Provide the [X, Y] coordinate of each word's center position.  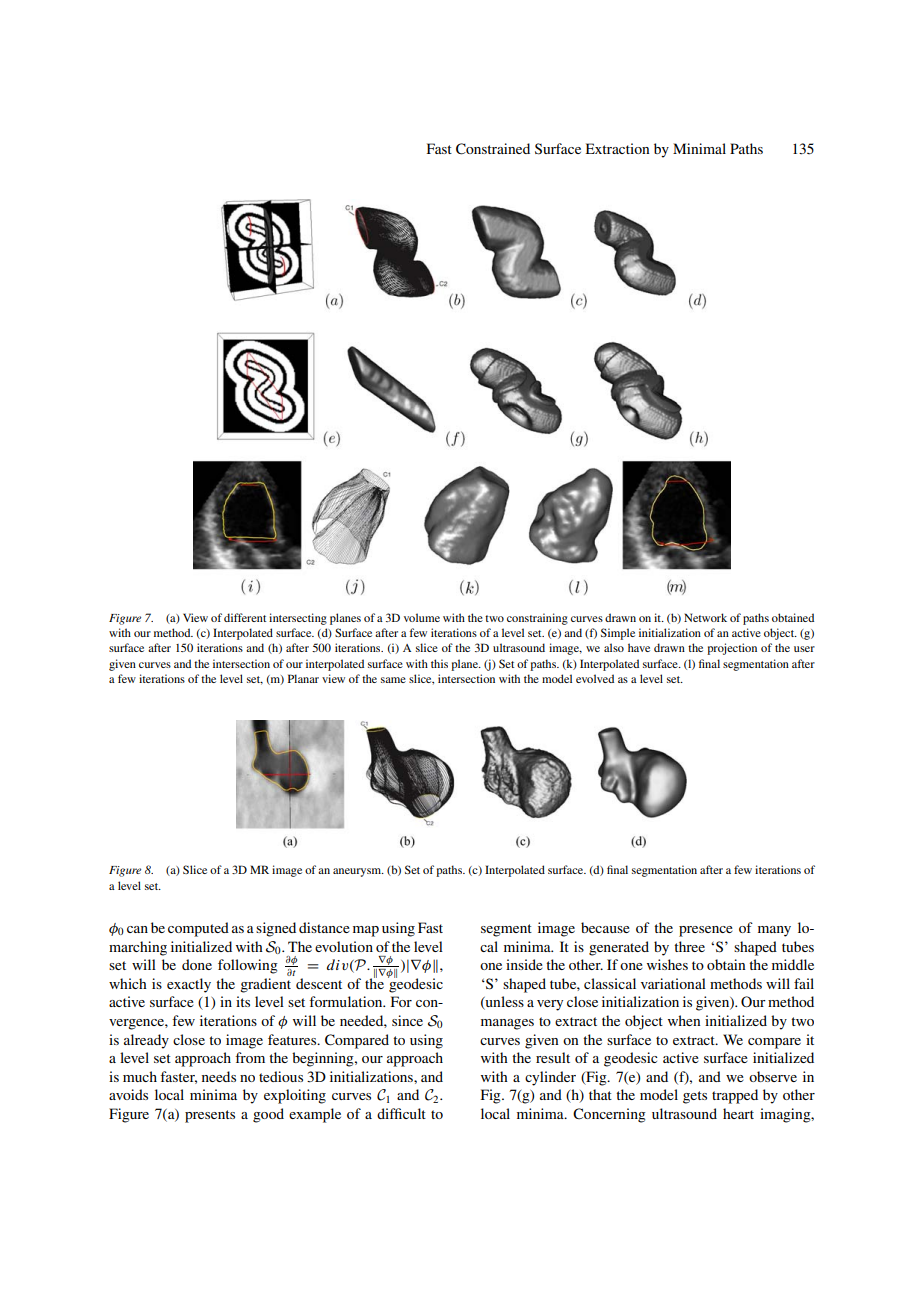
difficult [401, 1113]
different [245, 617]
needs [219, 1076]
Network [705, 617]
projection [732, 649]
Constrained [493, 149]
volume [422, 617]
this [439, 663]
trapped [735, 1096]
